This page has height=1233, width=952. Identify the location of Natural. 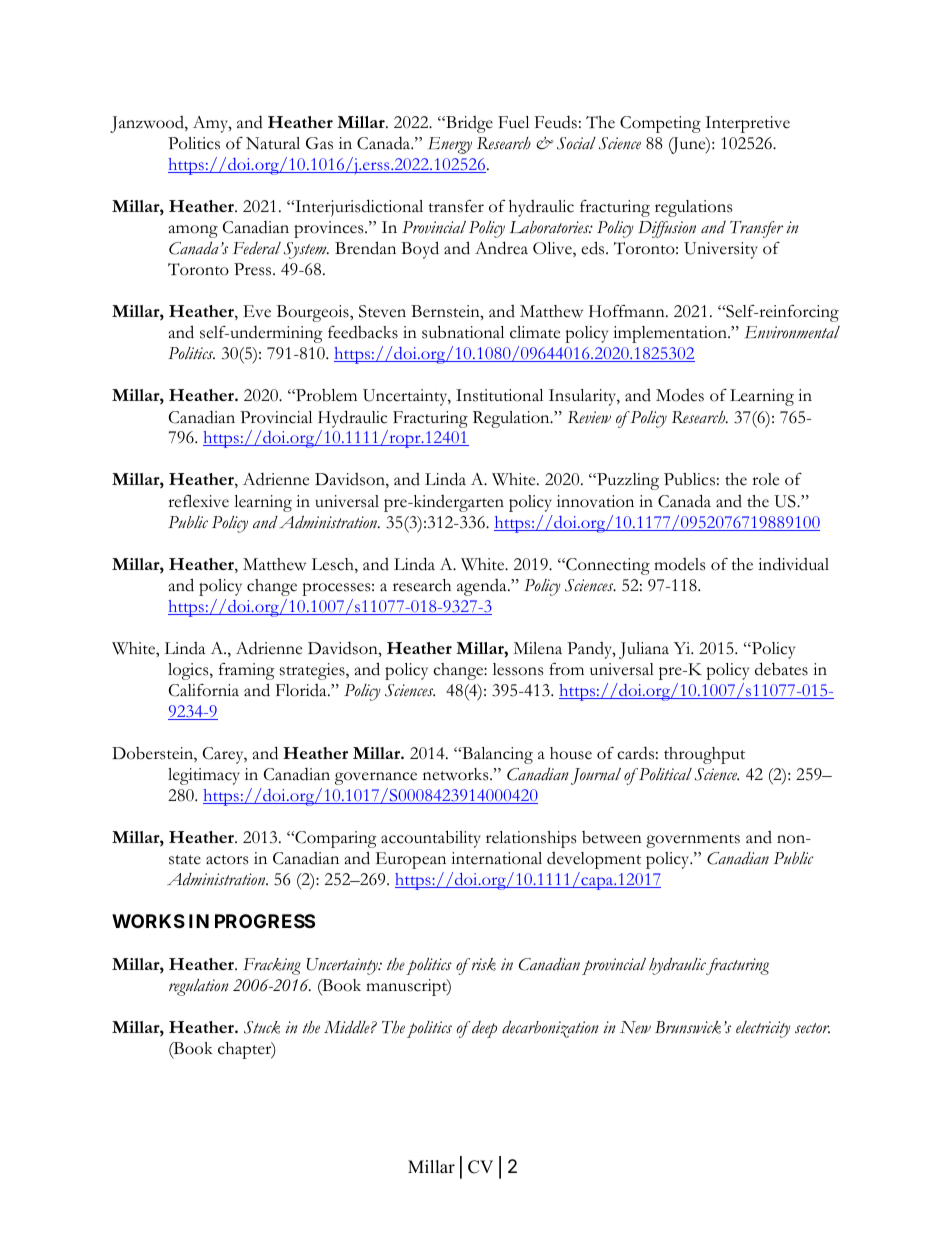
(273, 143).
